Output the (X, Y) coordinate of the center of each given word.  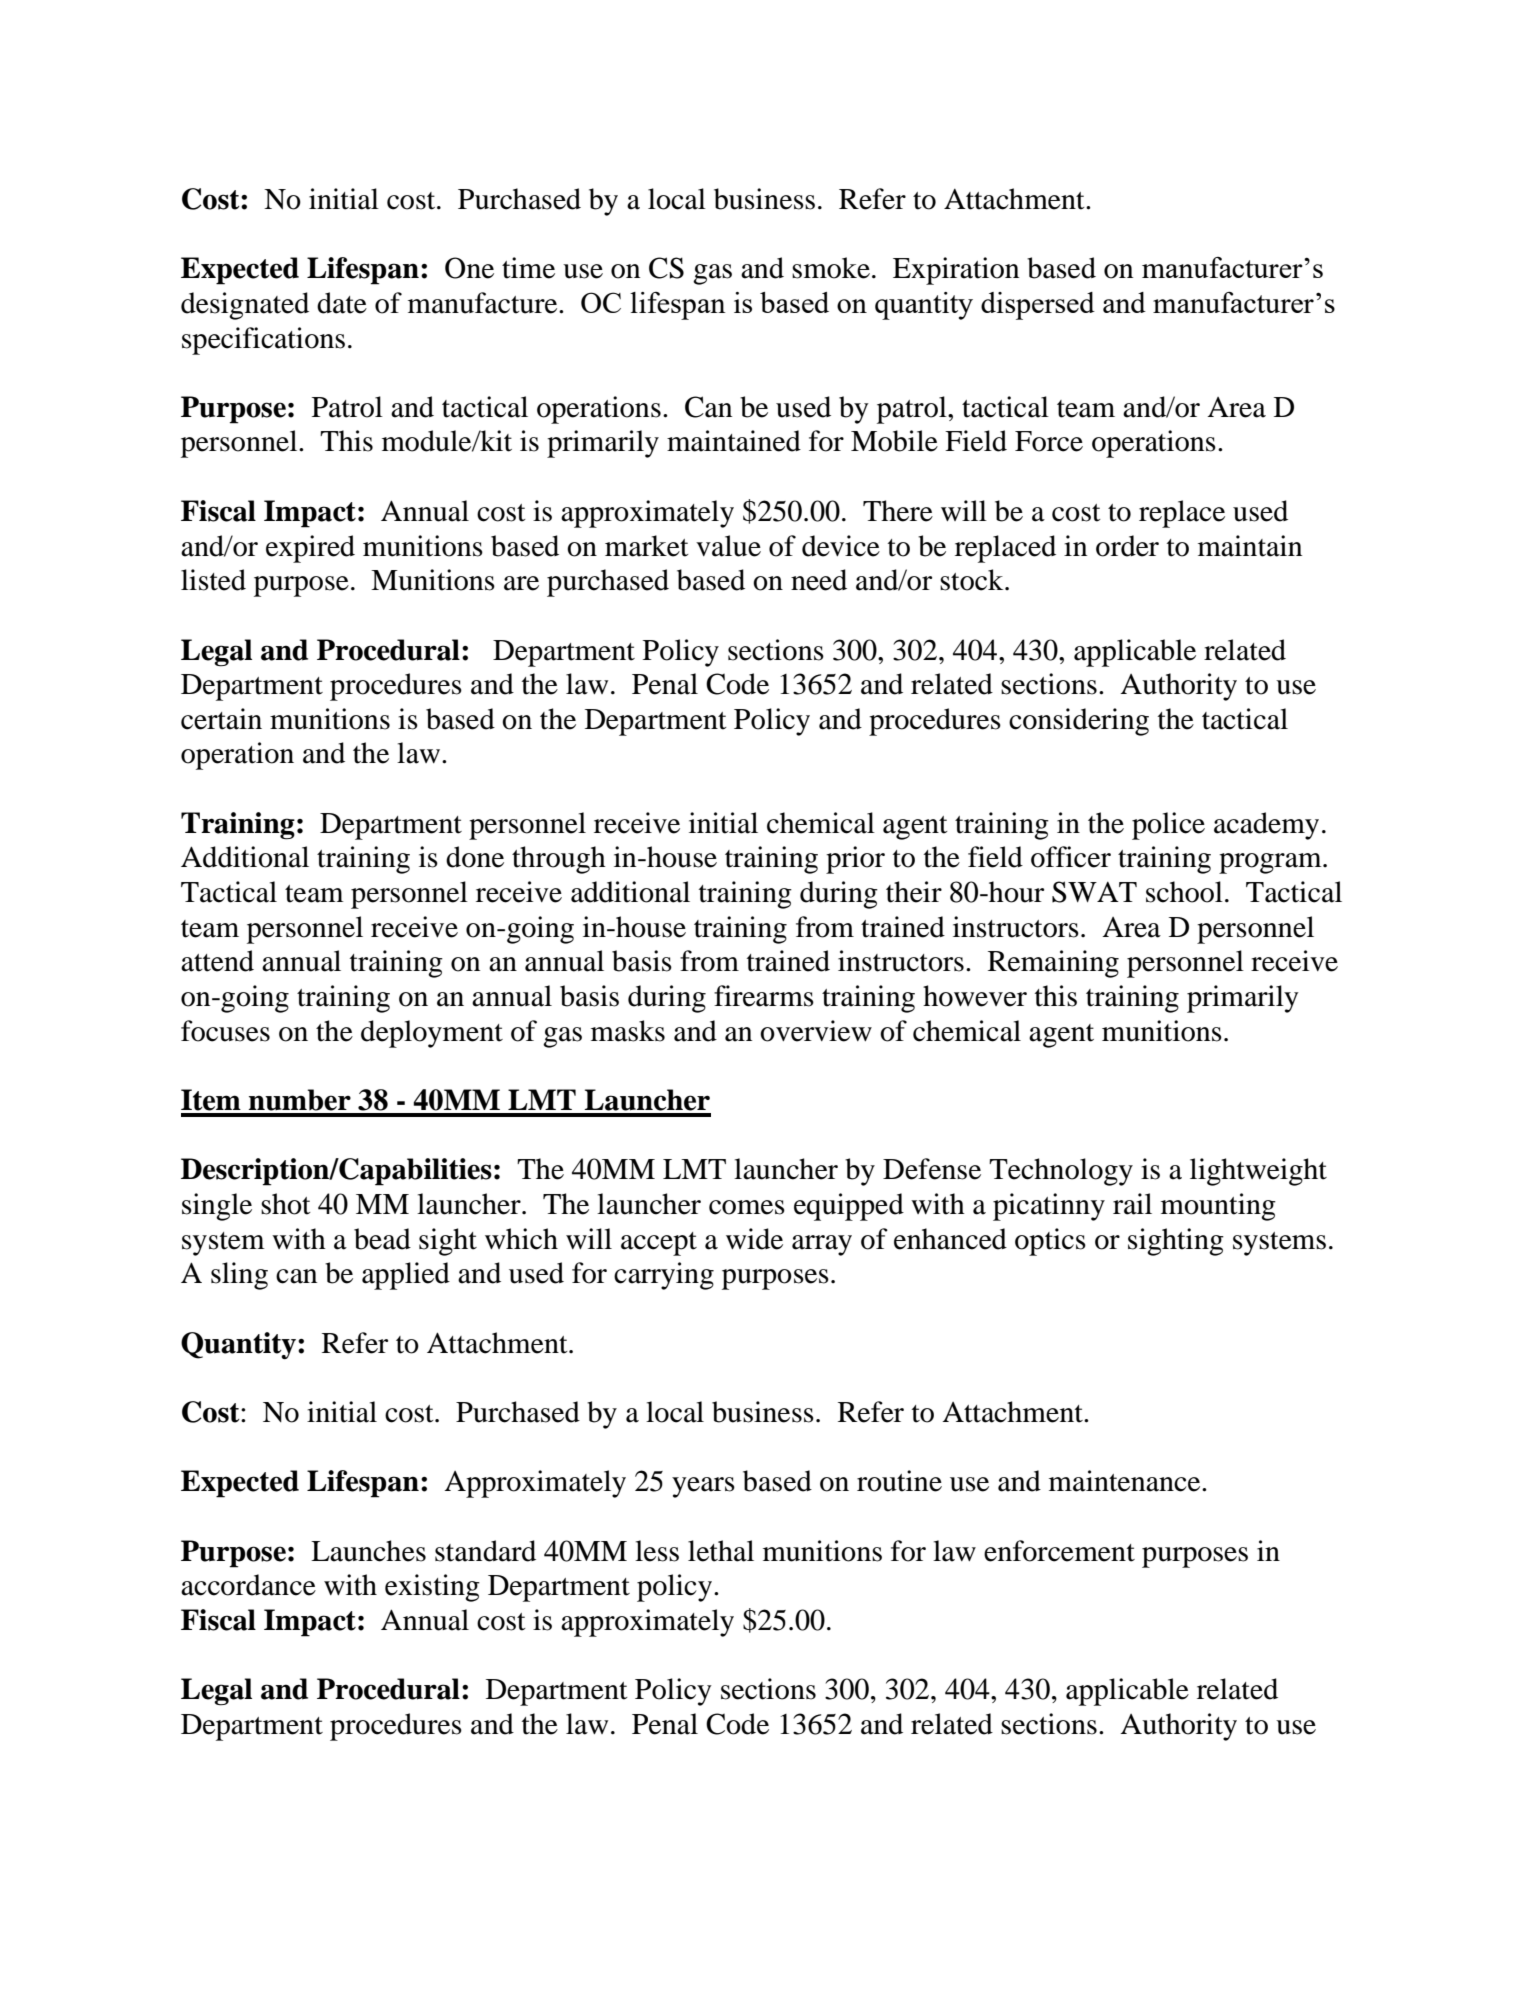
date (342, 303)
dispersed (1038, 306)
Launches (368, 1551)
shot (286, 1204)
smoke (831, 268)
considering (1079, 722)
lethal (721, 1551)
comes (747, 1207)
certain (221, 719)
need (819, 580)
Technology (1061, 1172)
